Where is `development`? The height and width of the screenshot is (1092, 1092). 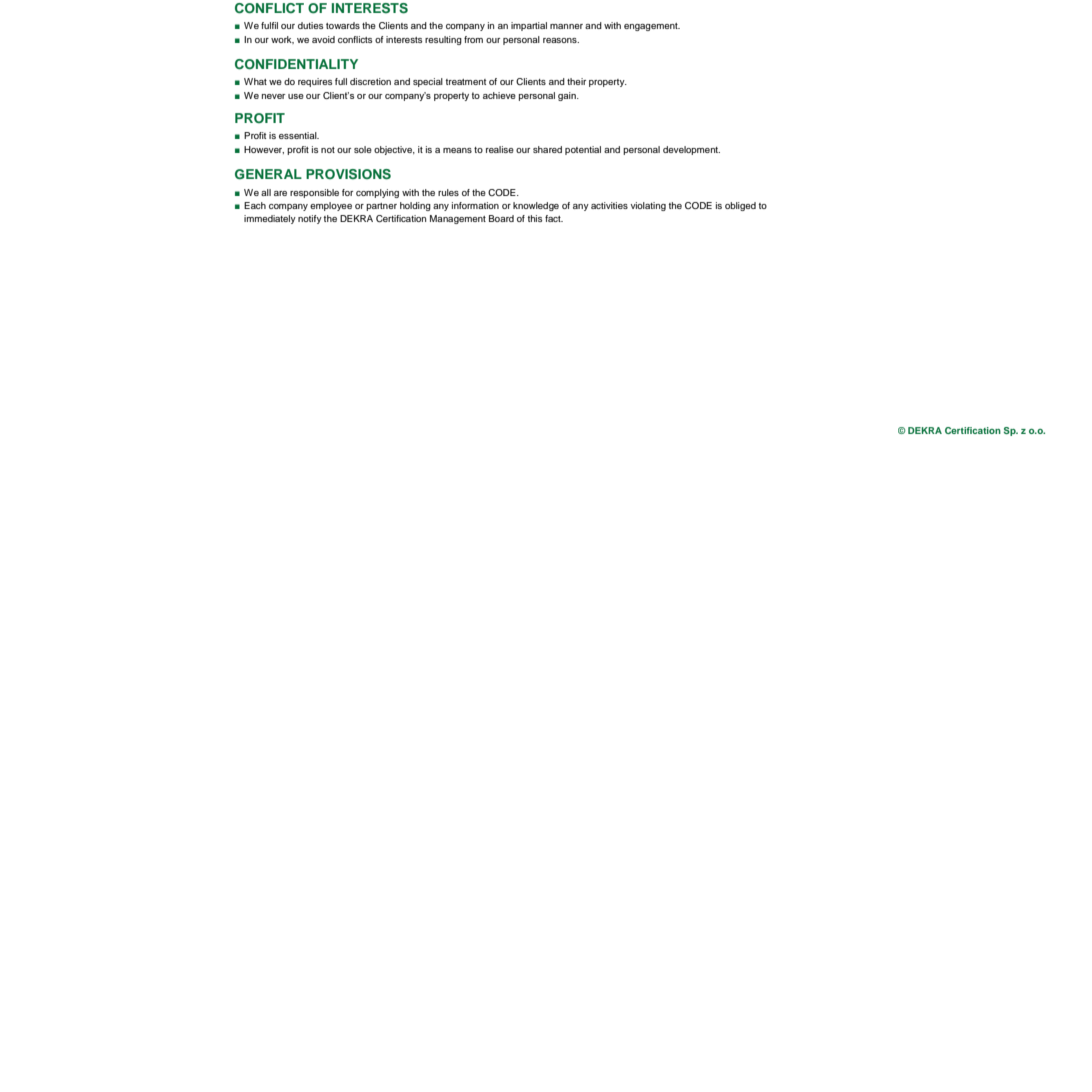 development is located at coordinates (691, 150).
